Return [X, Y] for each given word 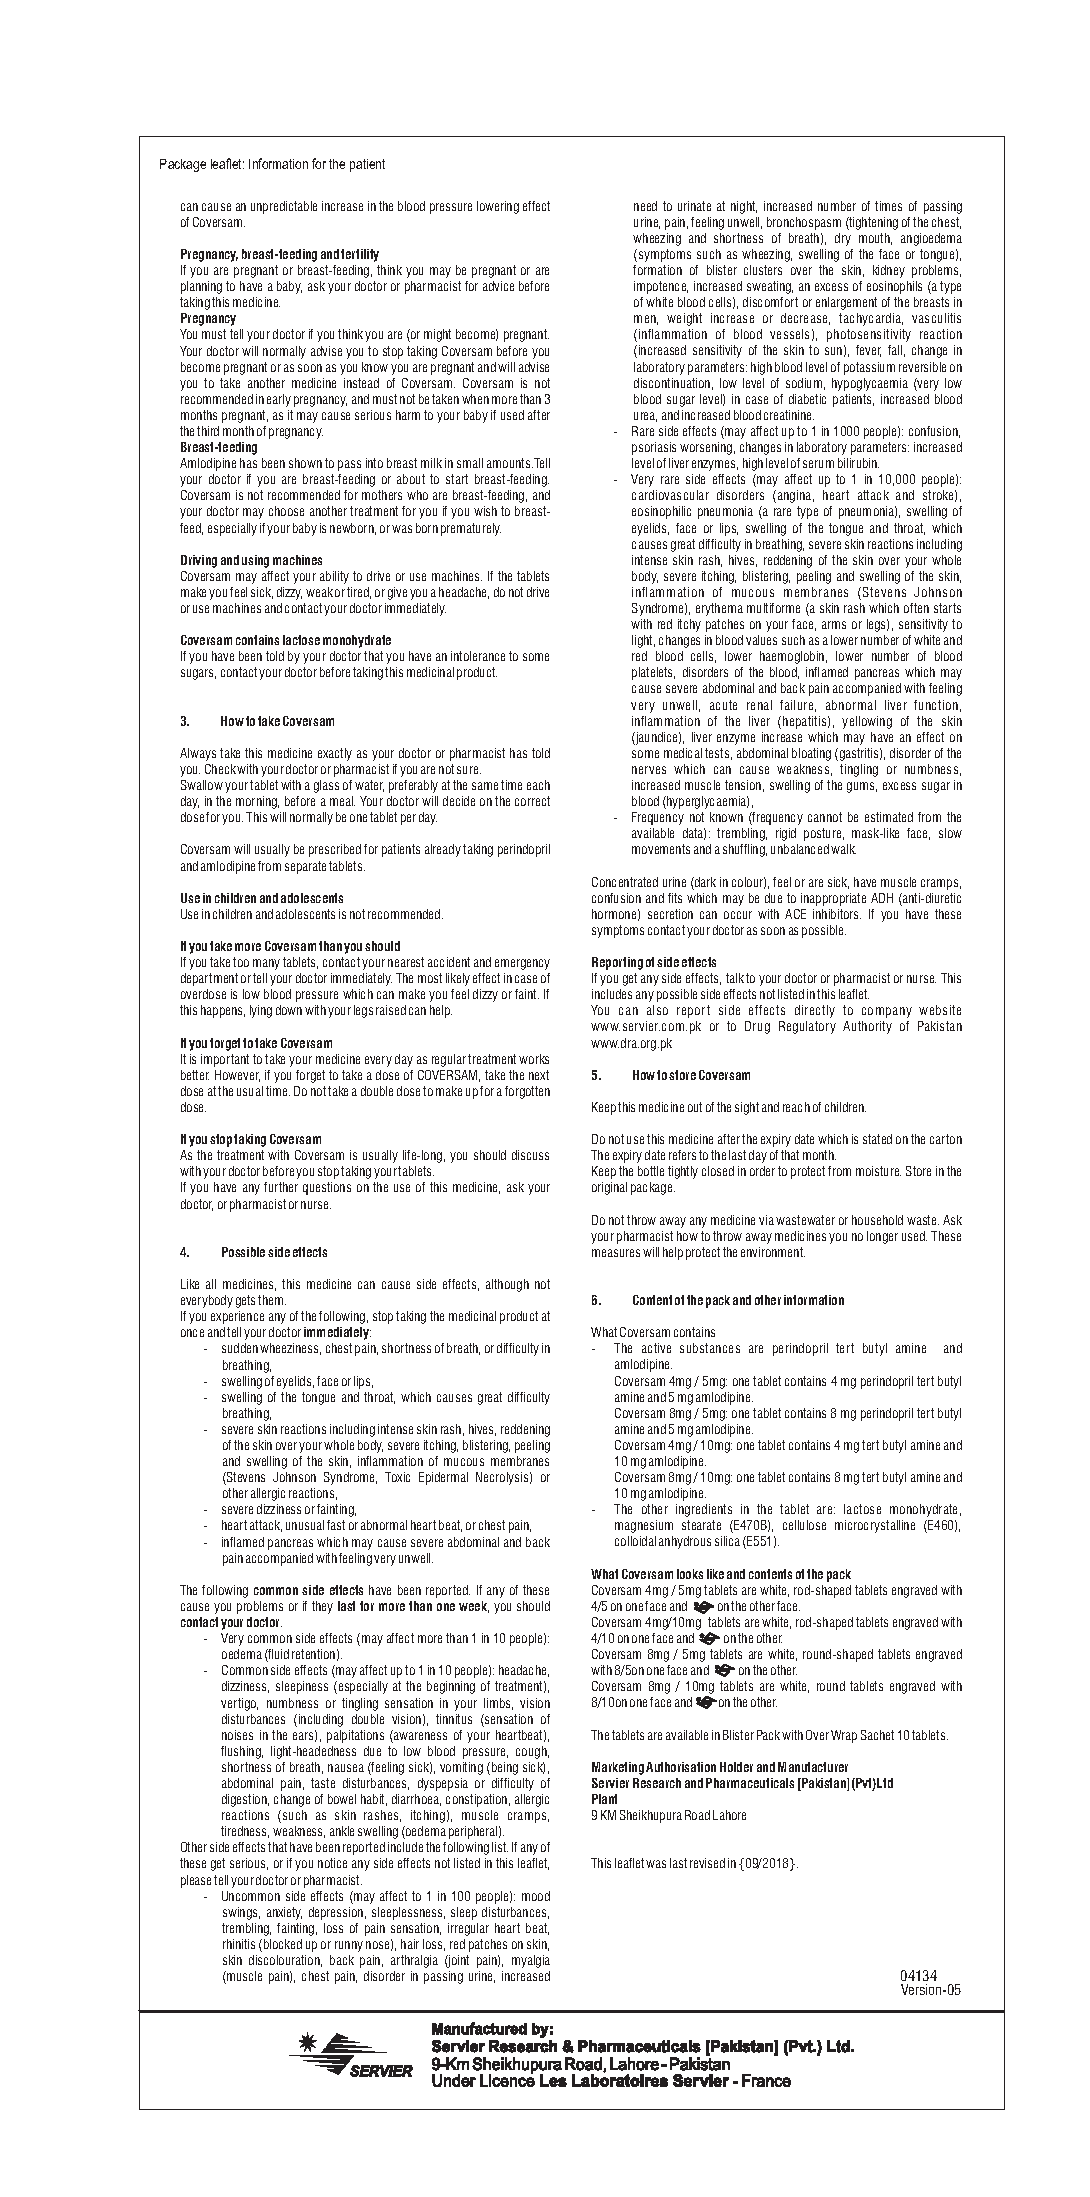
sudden [240, 1348]
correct [532, 801]
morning [257, 802]
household [877, 1220]
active [656, 1348]
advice [498, 286]
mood [536, 1896]
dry [843, 239]
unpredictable [284, 207]
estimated [889, 817]
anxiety [284, 1913]
